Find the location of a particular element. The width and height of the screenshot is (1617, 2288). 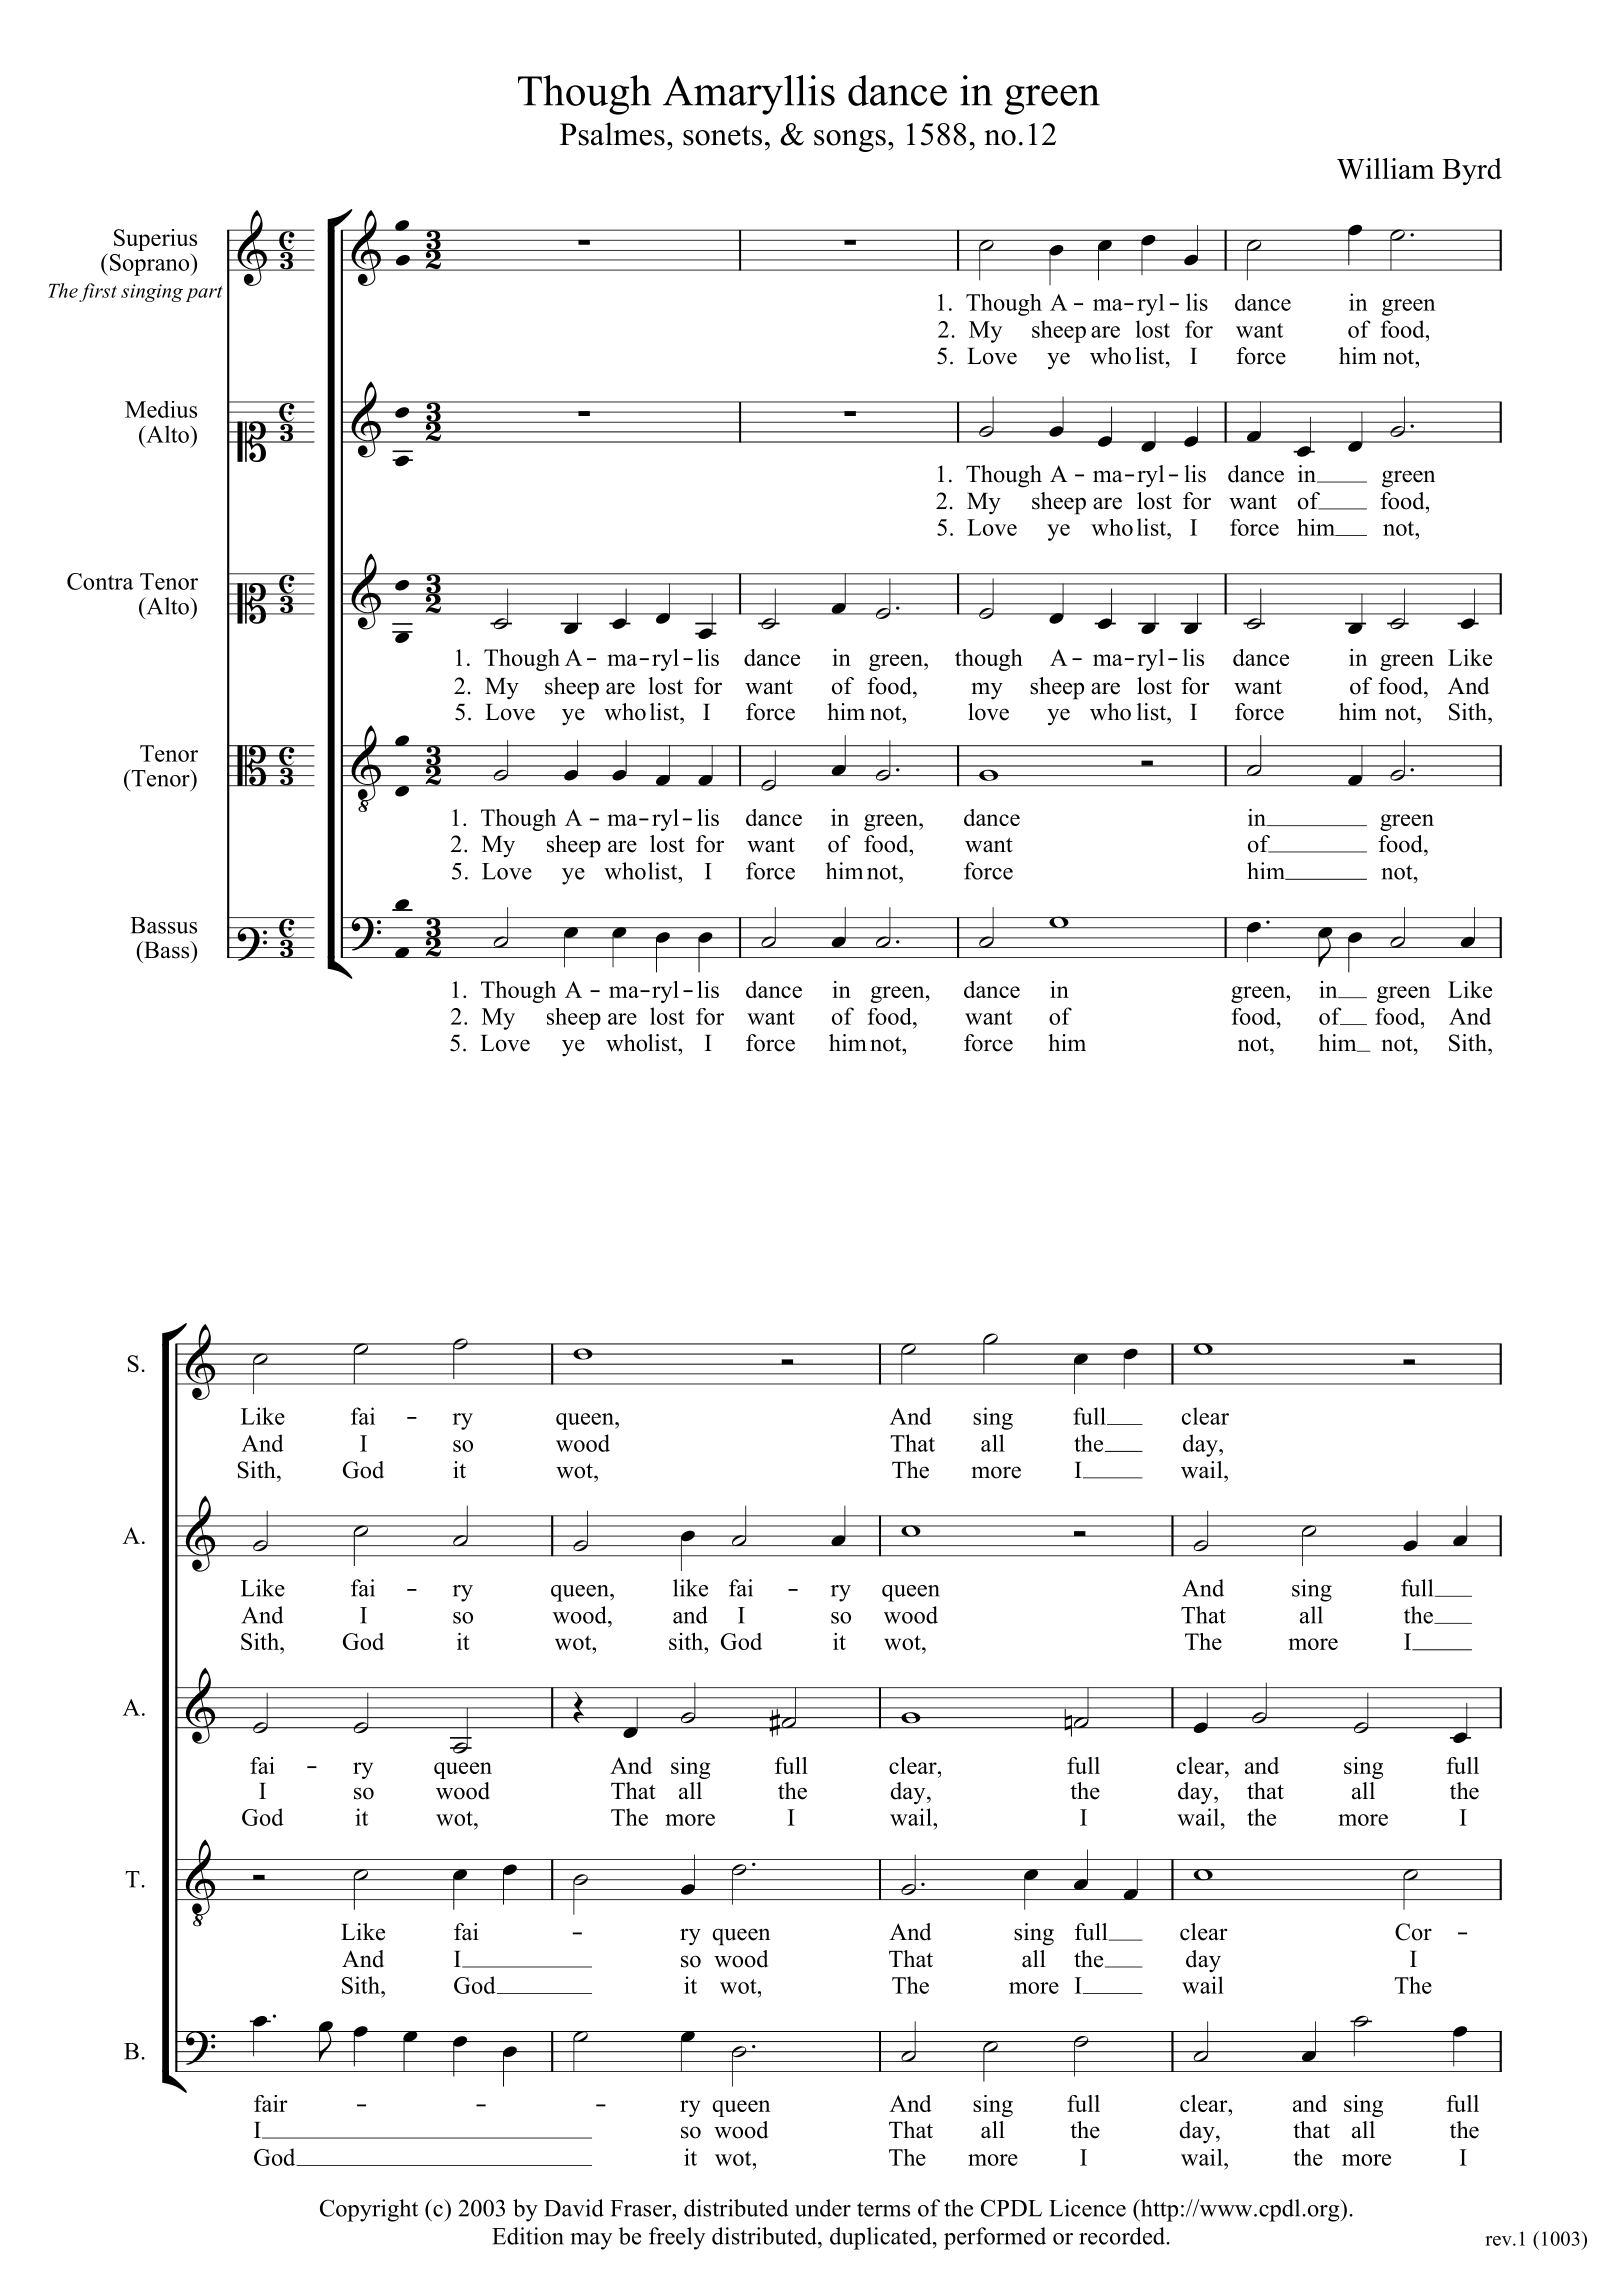

Medius is located at coordinates (161, 409).
